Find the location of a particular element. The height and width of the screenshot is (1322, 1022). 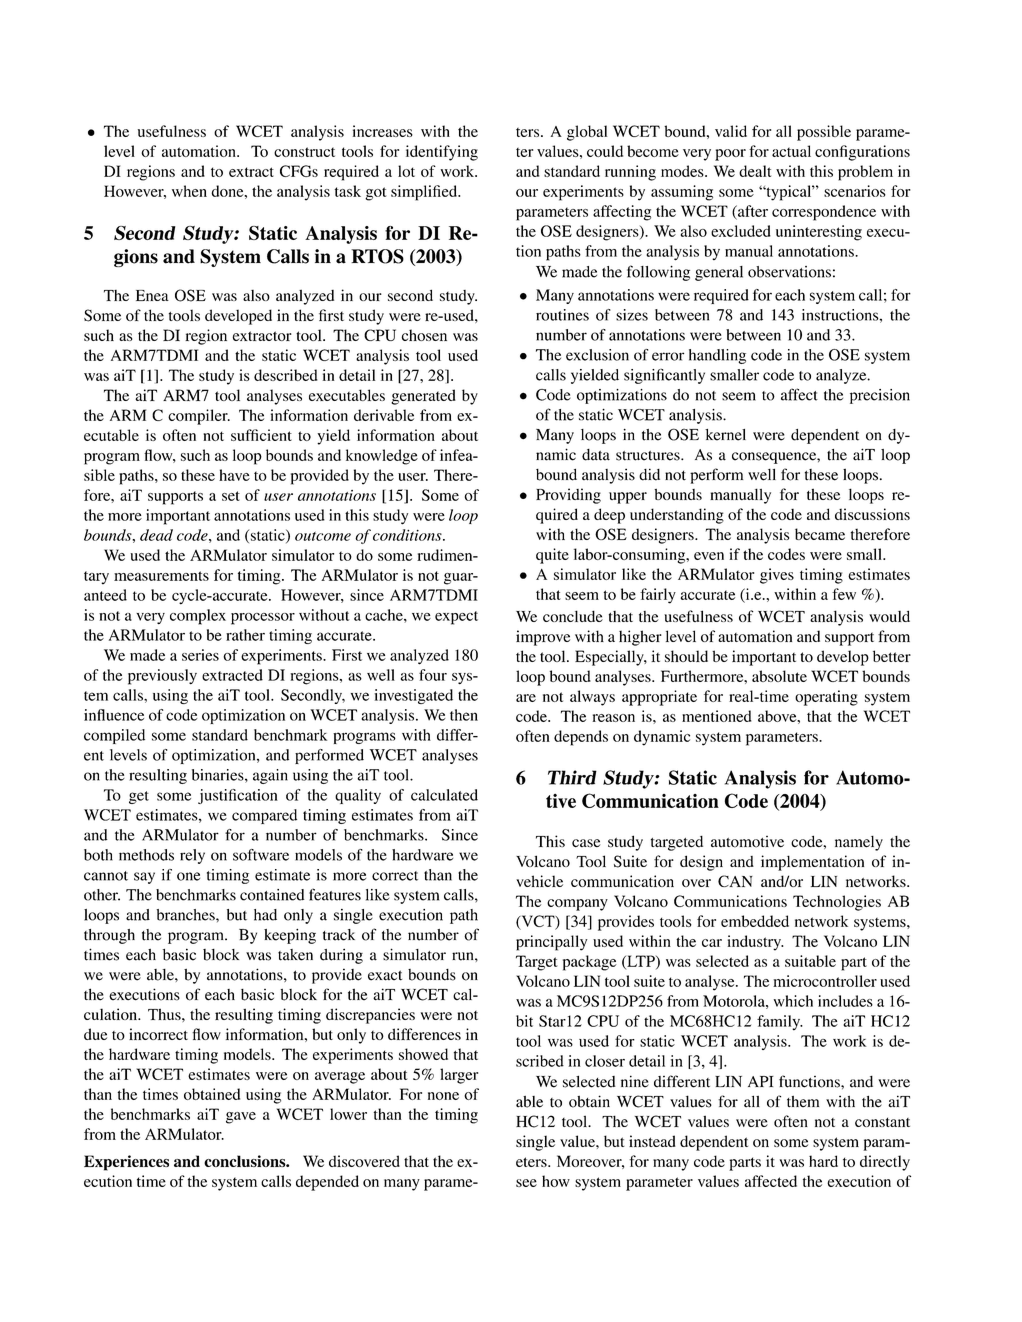

absolute is located at coordinates (779, 676).
